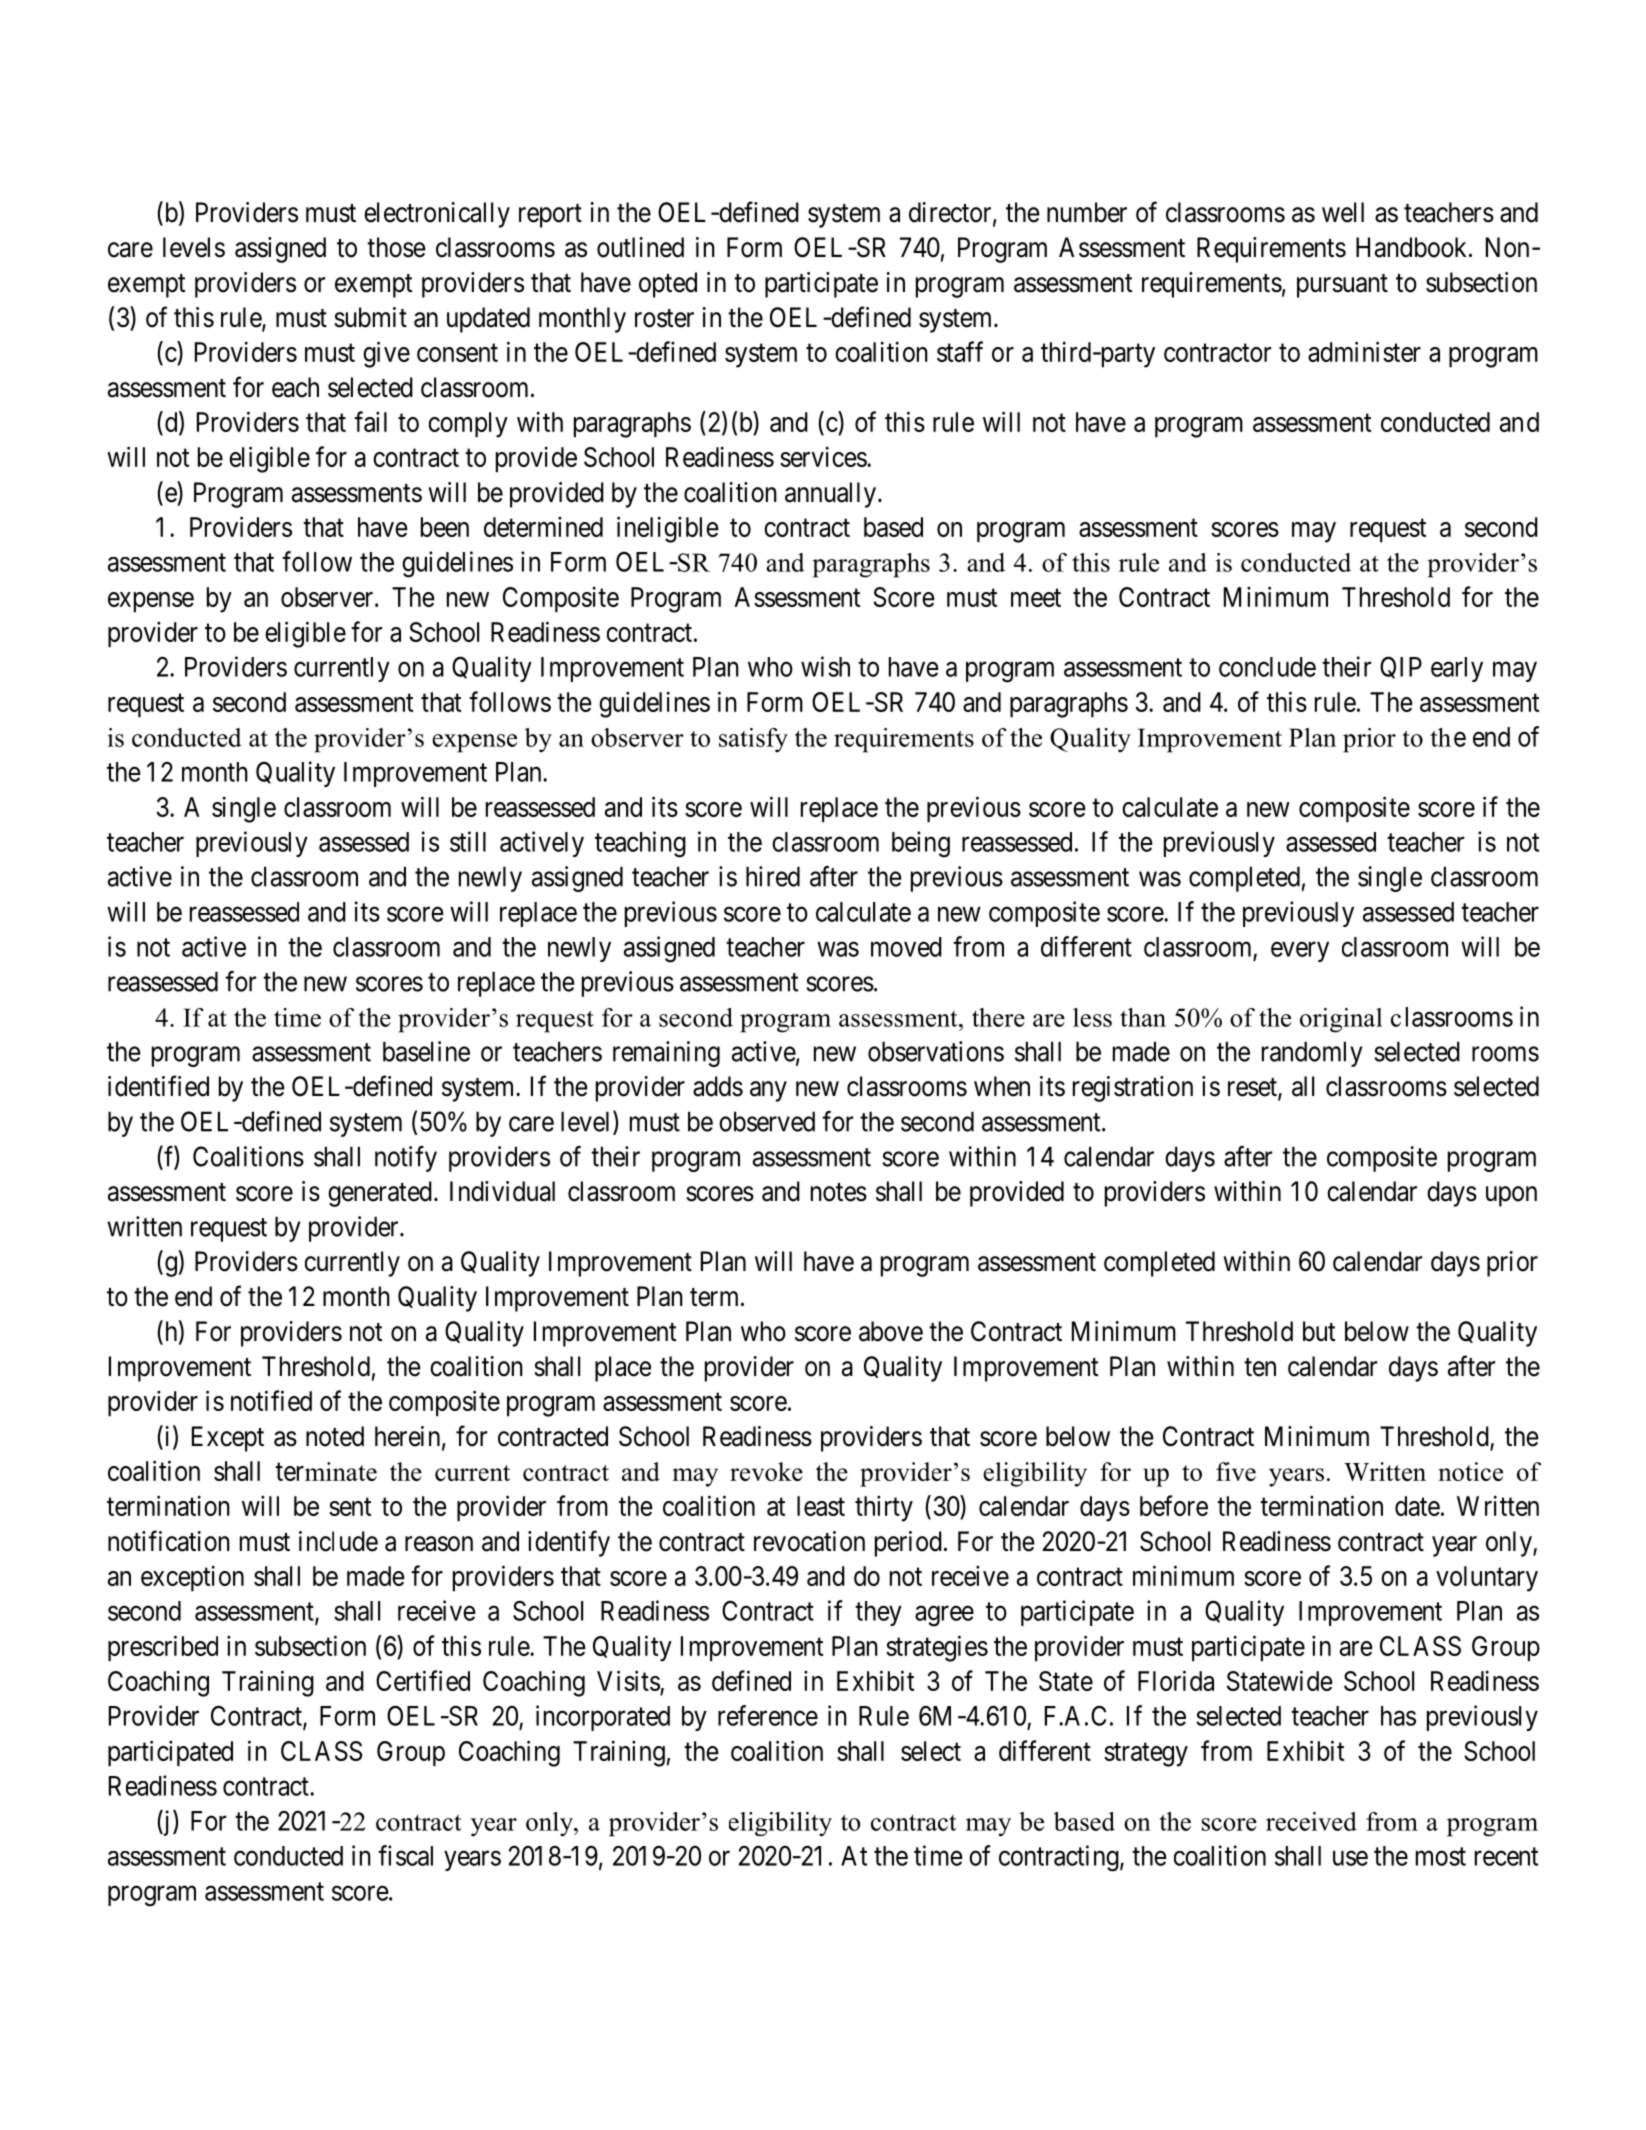 The image size is (1646, 2130). What do you see at coordinates (1341, 1020) in the screenshot?
I see `original` at bounding box center [1341, 1020].
